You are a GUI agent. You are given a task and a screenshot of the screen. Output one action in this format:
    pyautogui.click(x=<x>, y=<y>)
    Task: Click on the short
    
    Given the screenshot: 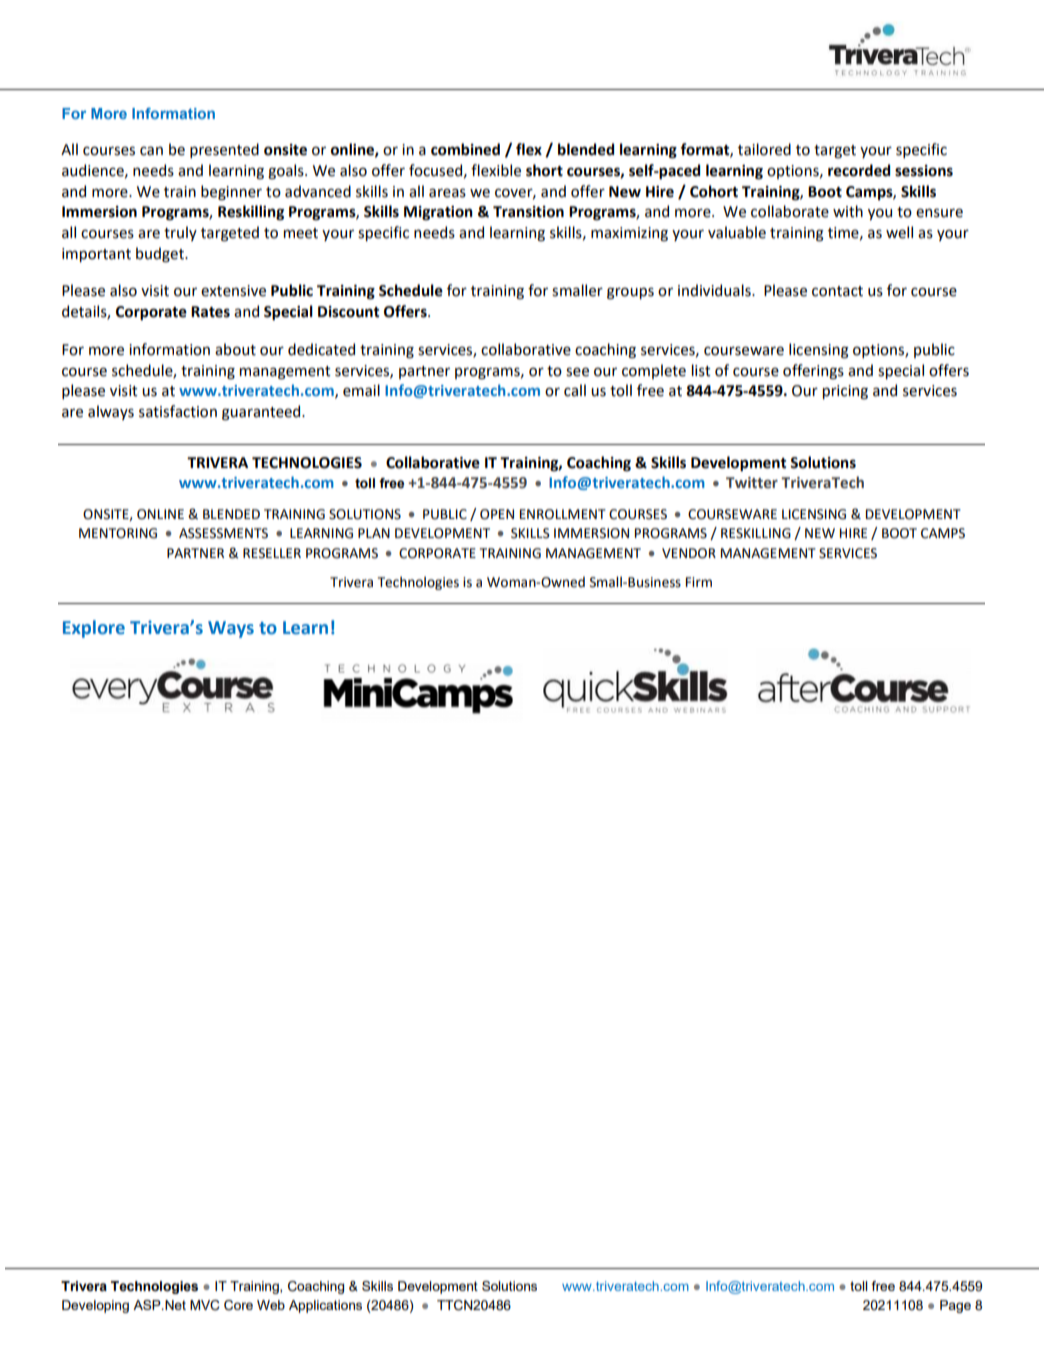 What is the action you would take?
    pyautogui.click(x=544, y=170)
